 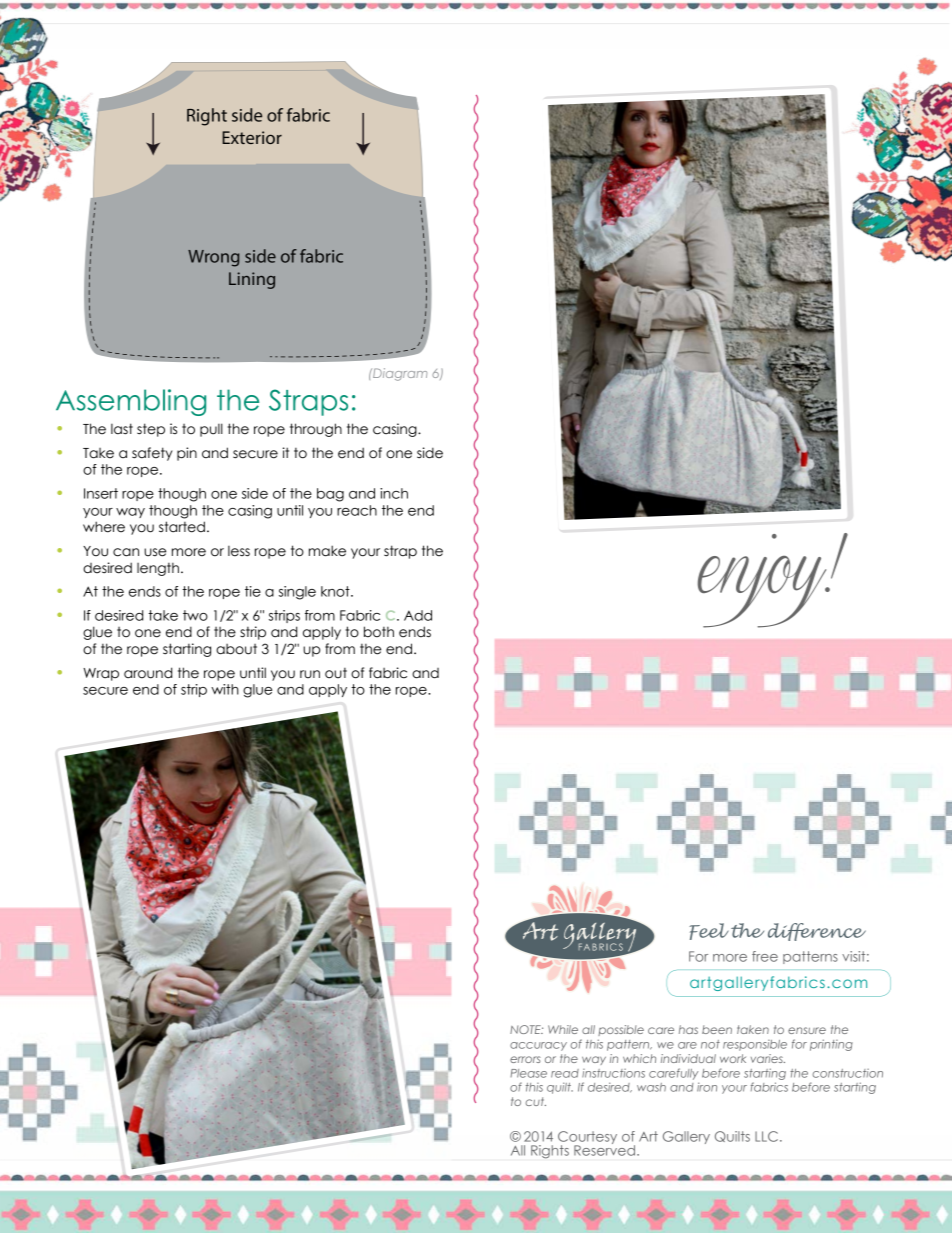 I want to click on Wrong, so click(x=213, y=258).
